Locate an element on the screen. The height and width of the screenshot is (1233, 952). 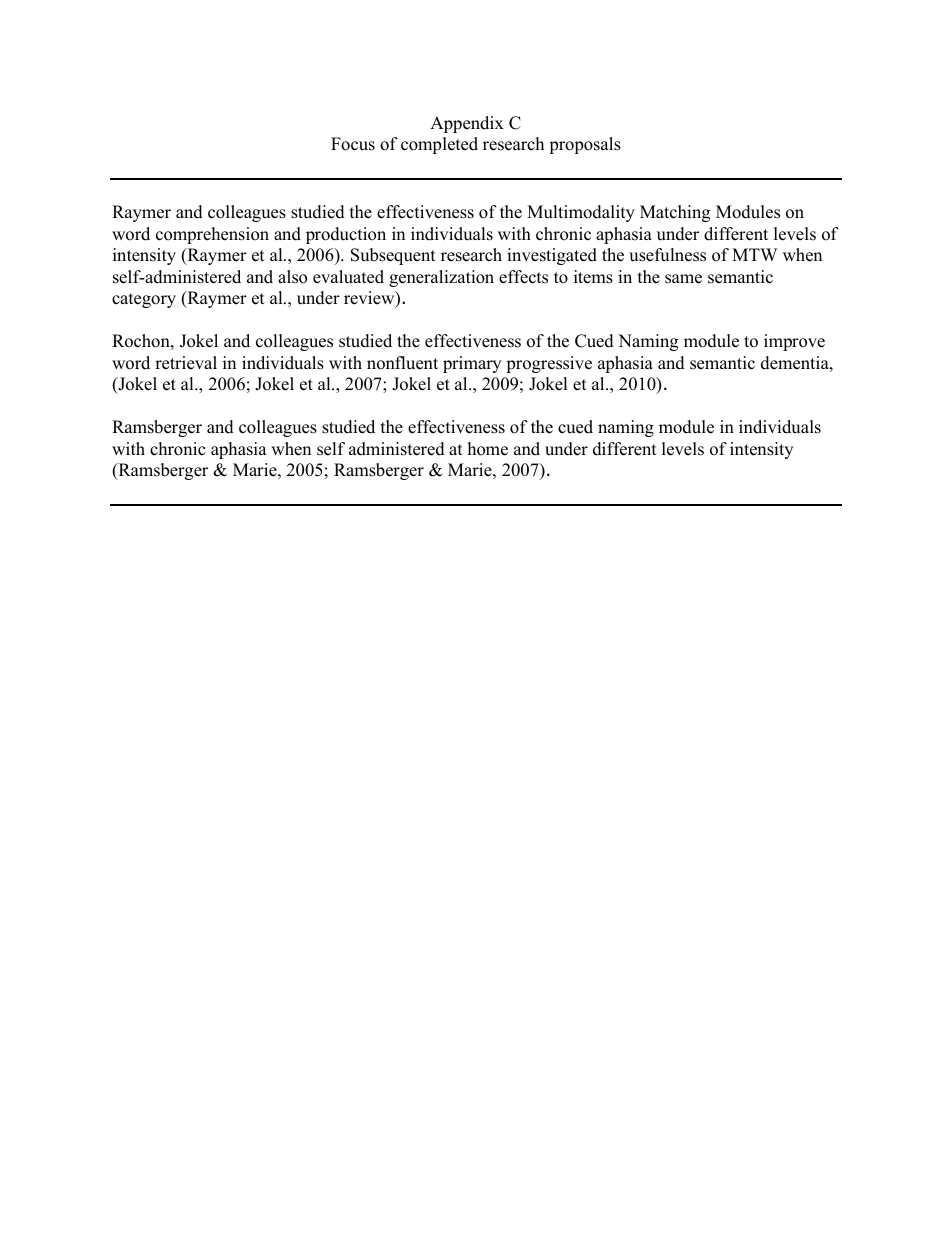
Focus is located at coordinates (353, 144).
